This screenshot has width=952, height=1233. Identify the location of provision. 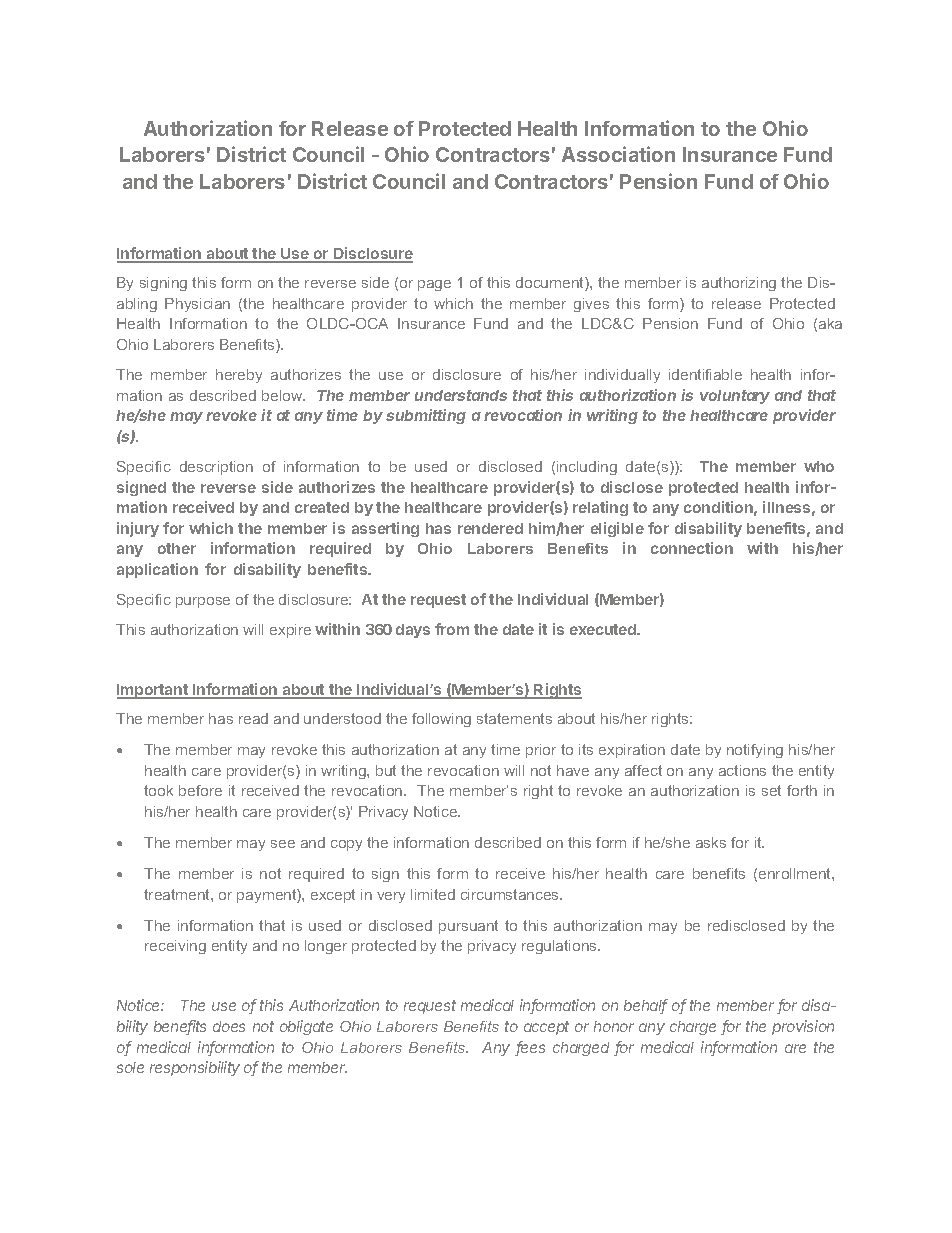
(803, 1027).
